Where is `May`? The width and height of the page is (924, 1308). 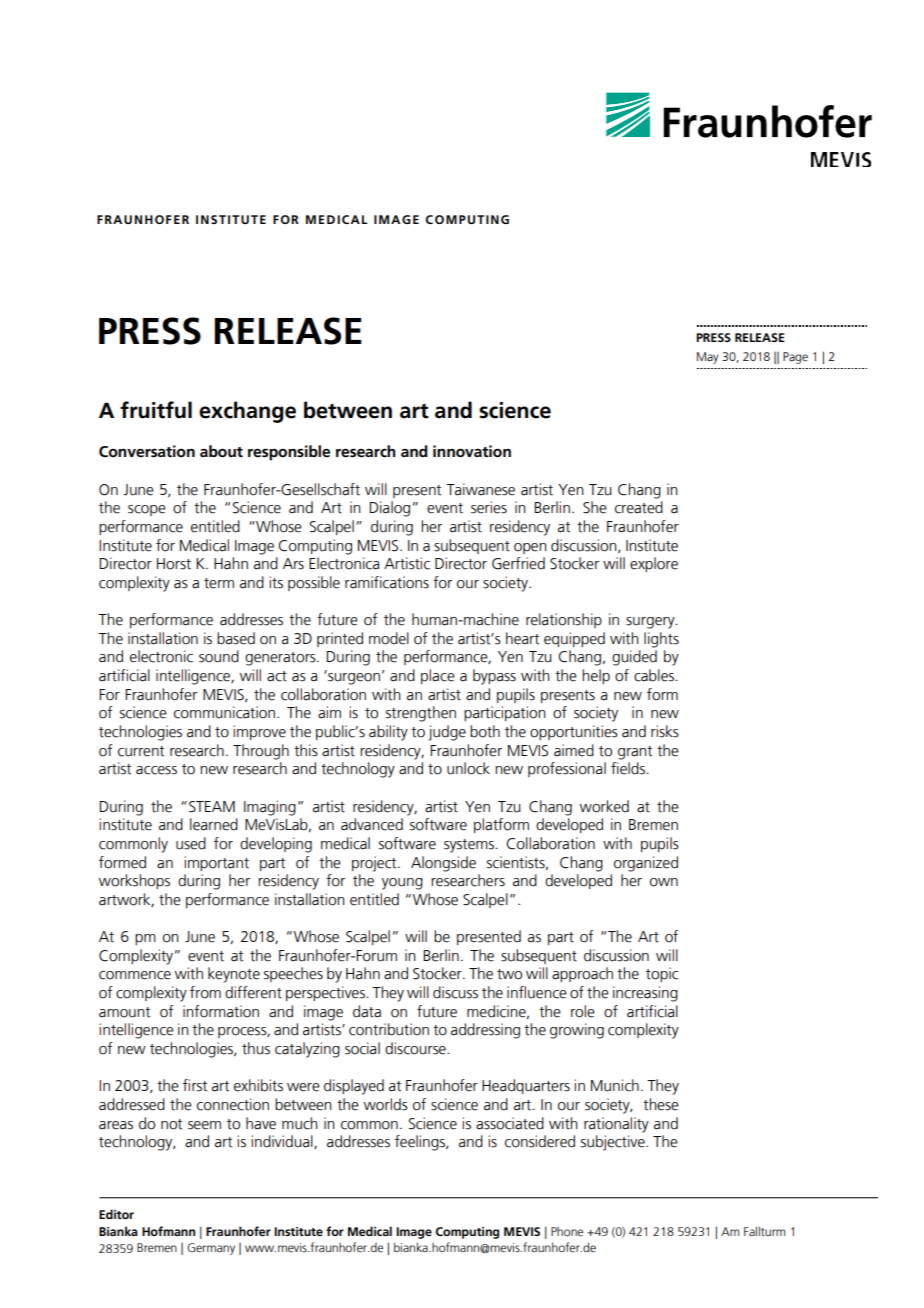
May is located at coordinates (708, 358).
